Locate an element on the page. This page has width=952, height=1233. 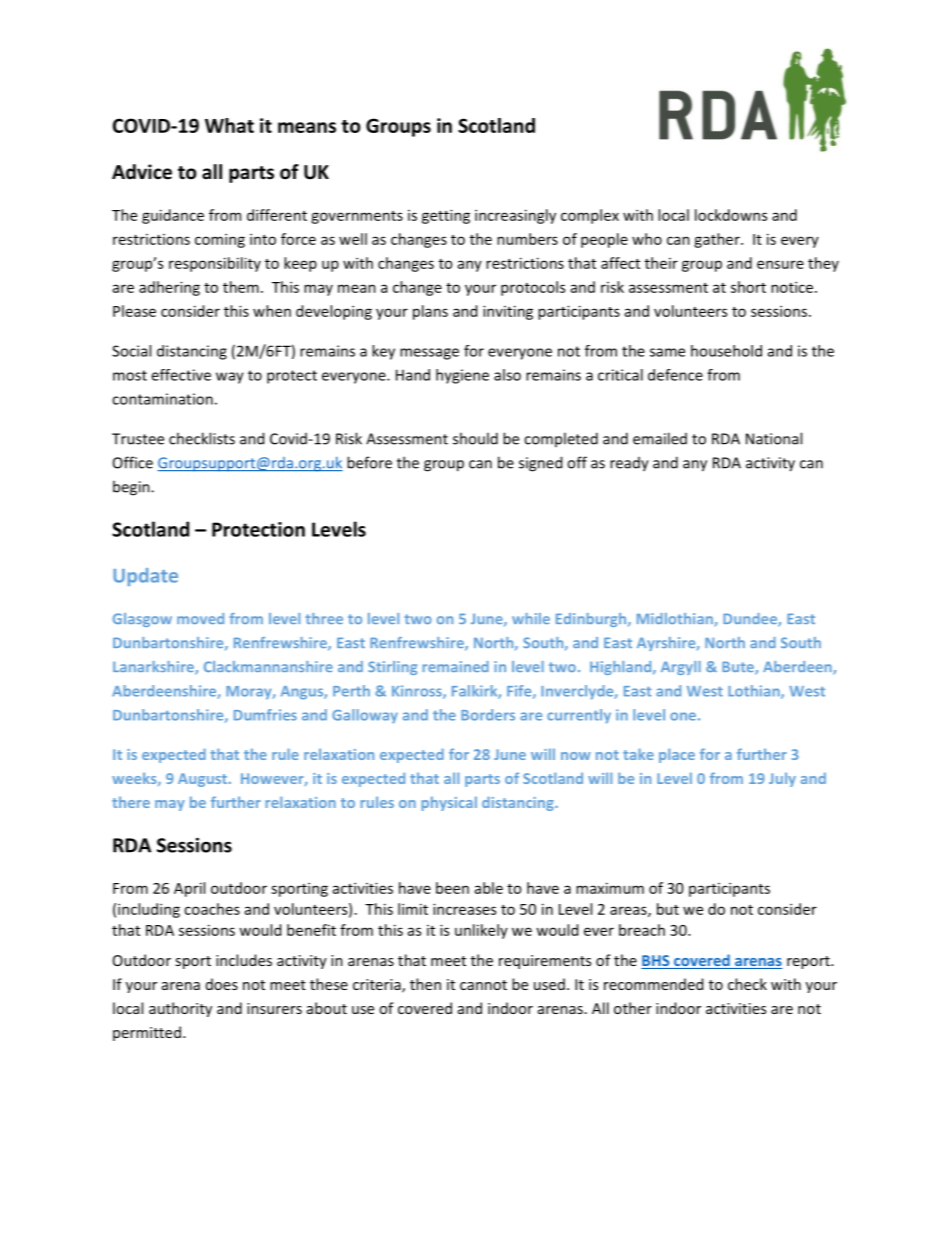
ready is located at coordinates (629, 464).
